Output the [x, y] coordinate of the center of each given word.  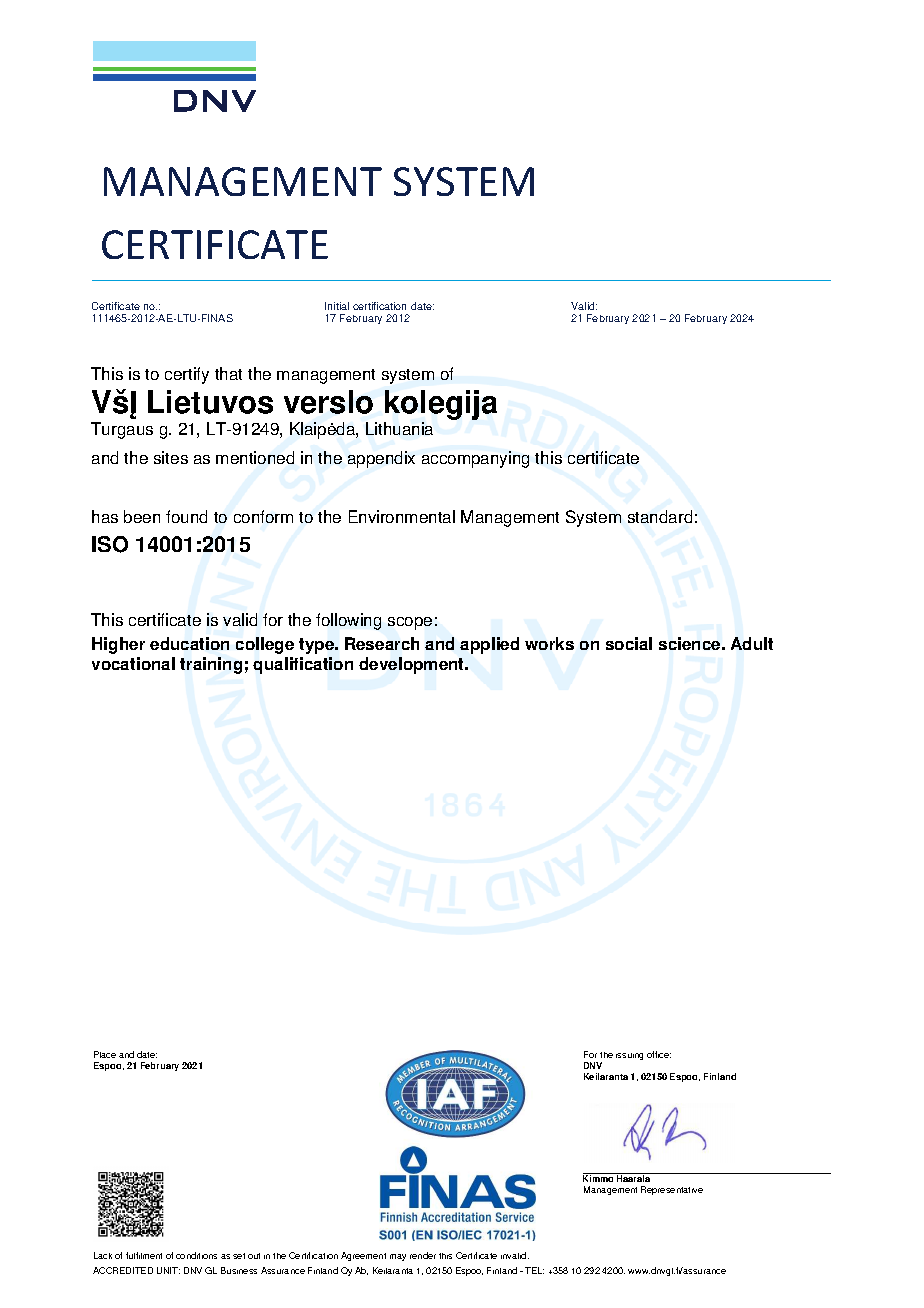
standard [660, 516]
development [413, 665]
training [211, 665]
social [629, 643]
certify [187, 375]
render [423, 1255]
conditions [196, 1255]
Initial [337, 306]
